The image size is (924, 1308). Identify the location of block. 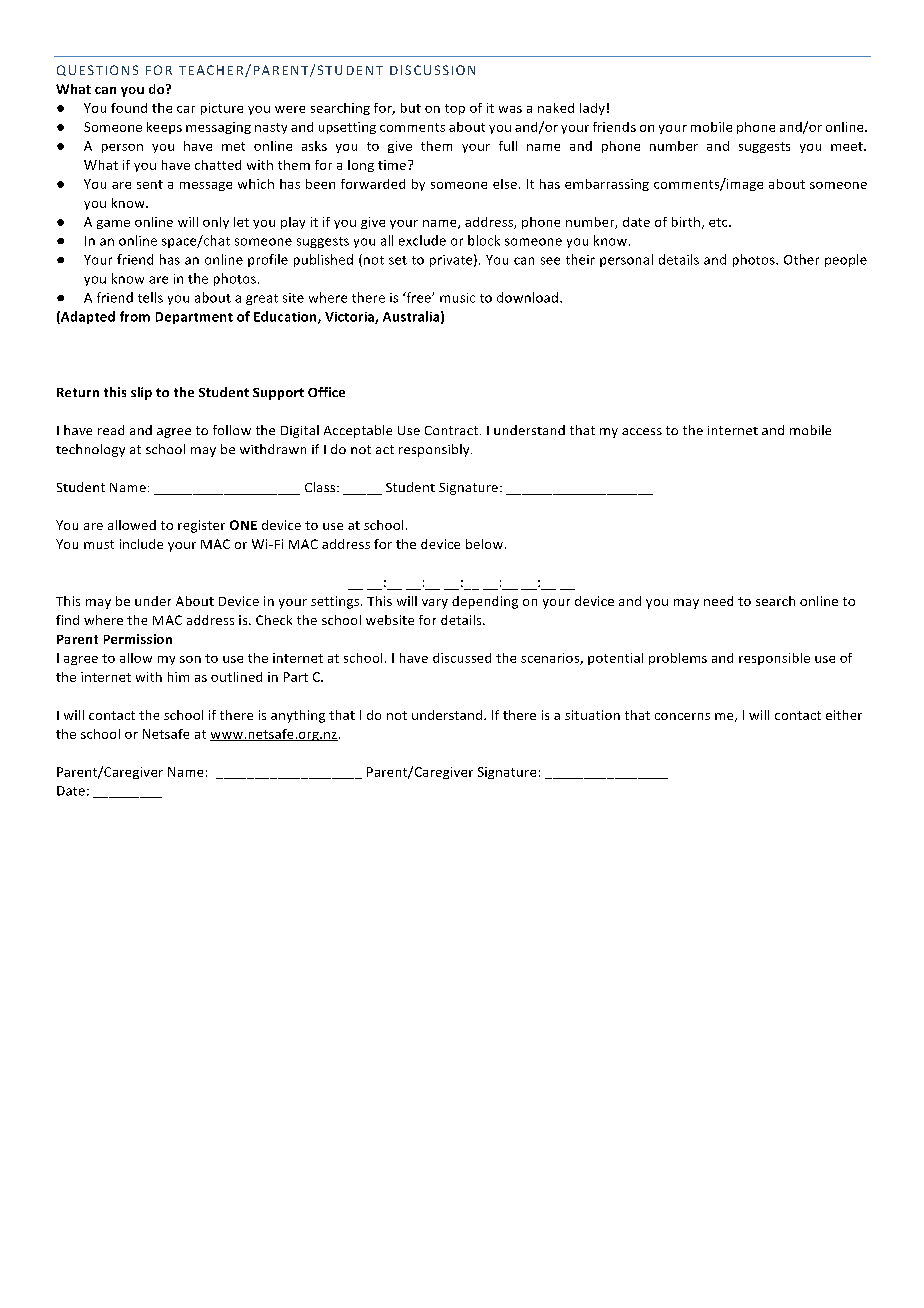
(484, 240).
